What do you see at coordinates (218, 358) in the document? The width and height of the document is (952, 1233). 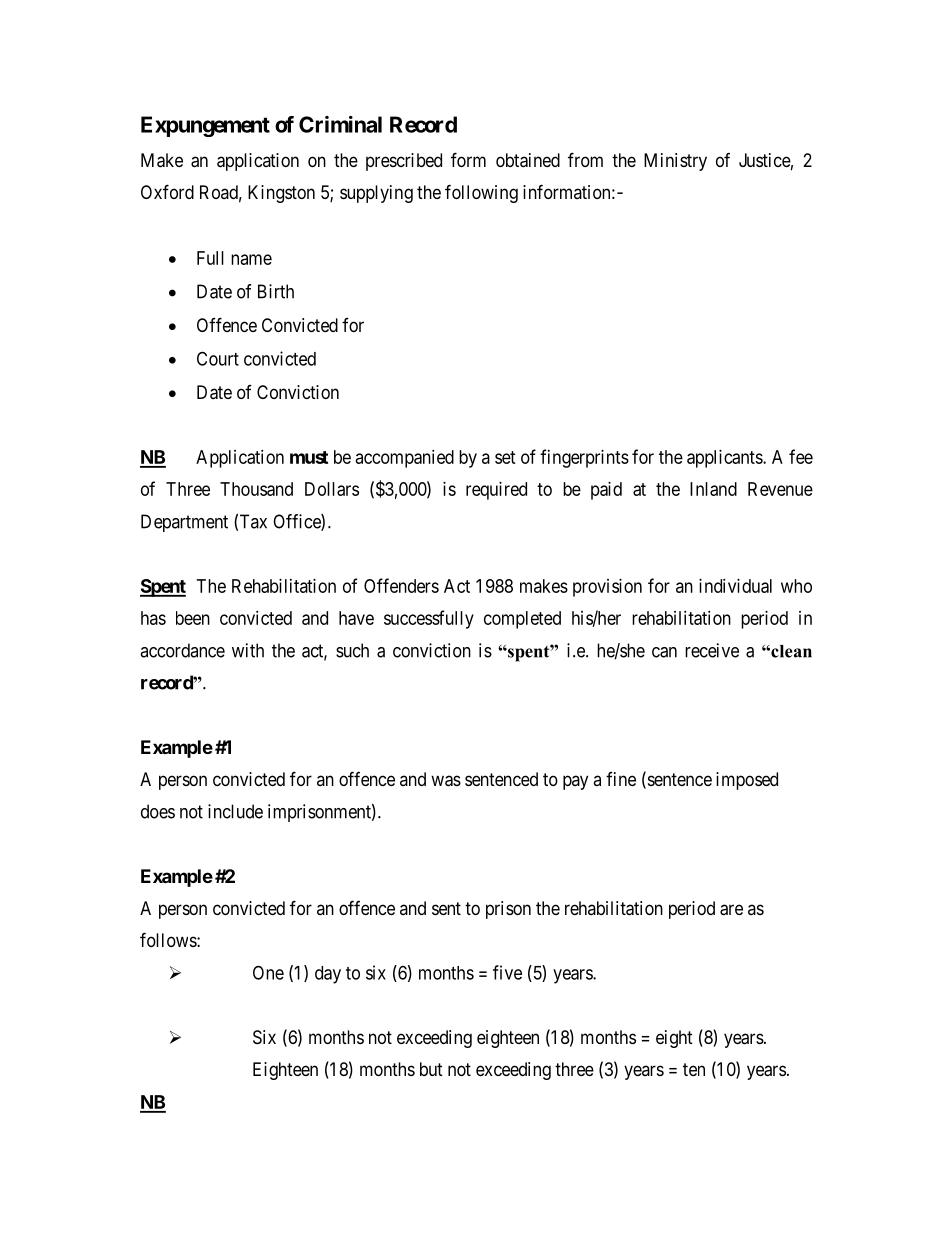 I see `Court` at bounding box center [218, 358].
